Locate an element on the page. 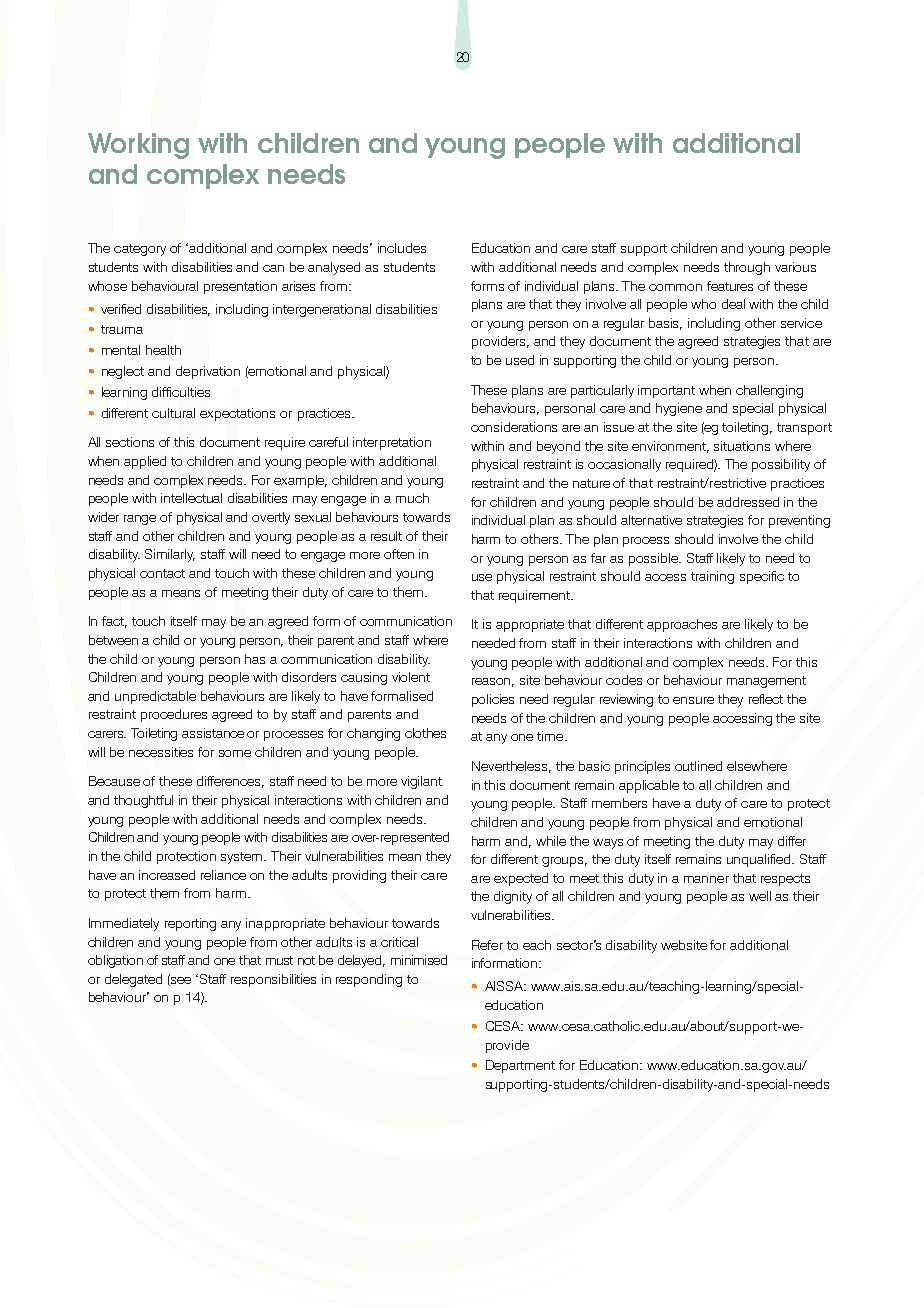  delegated is located at coordinates (133, 980).
